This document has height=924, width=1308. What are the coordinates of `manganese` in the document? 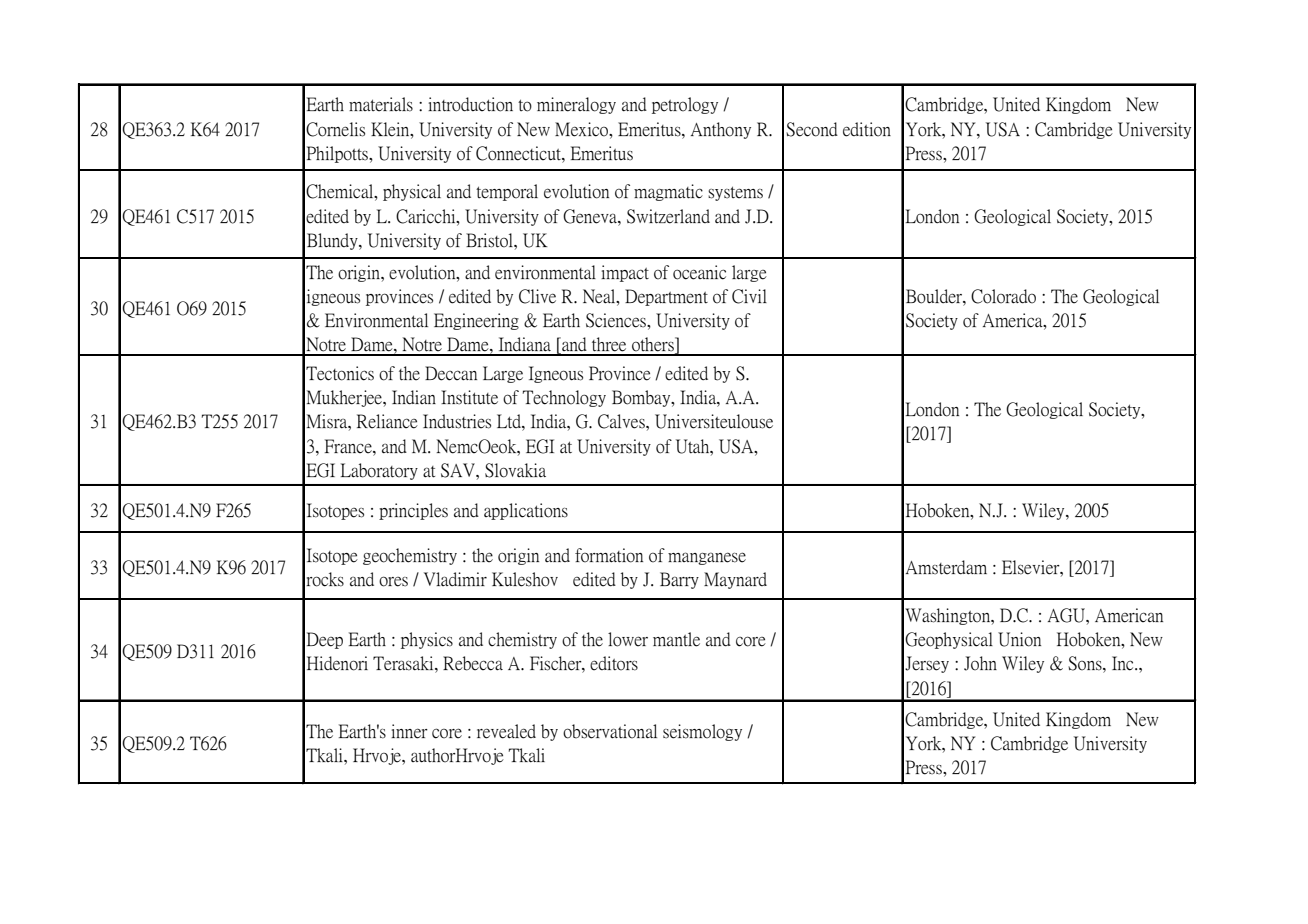 It's located at (707, 558).
